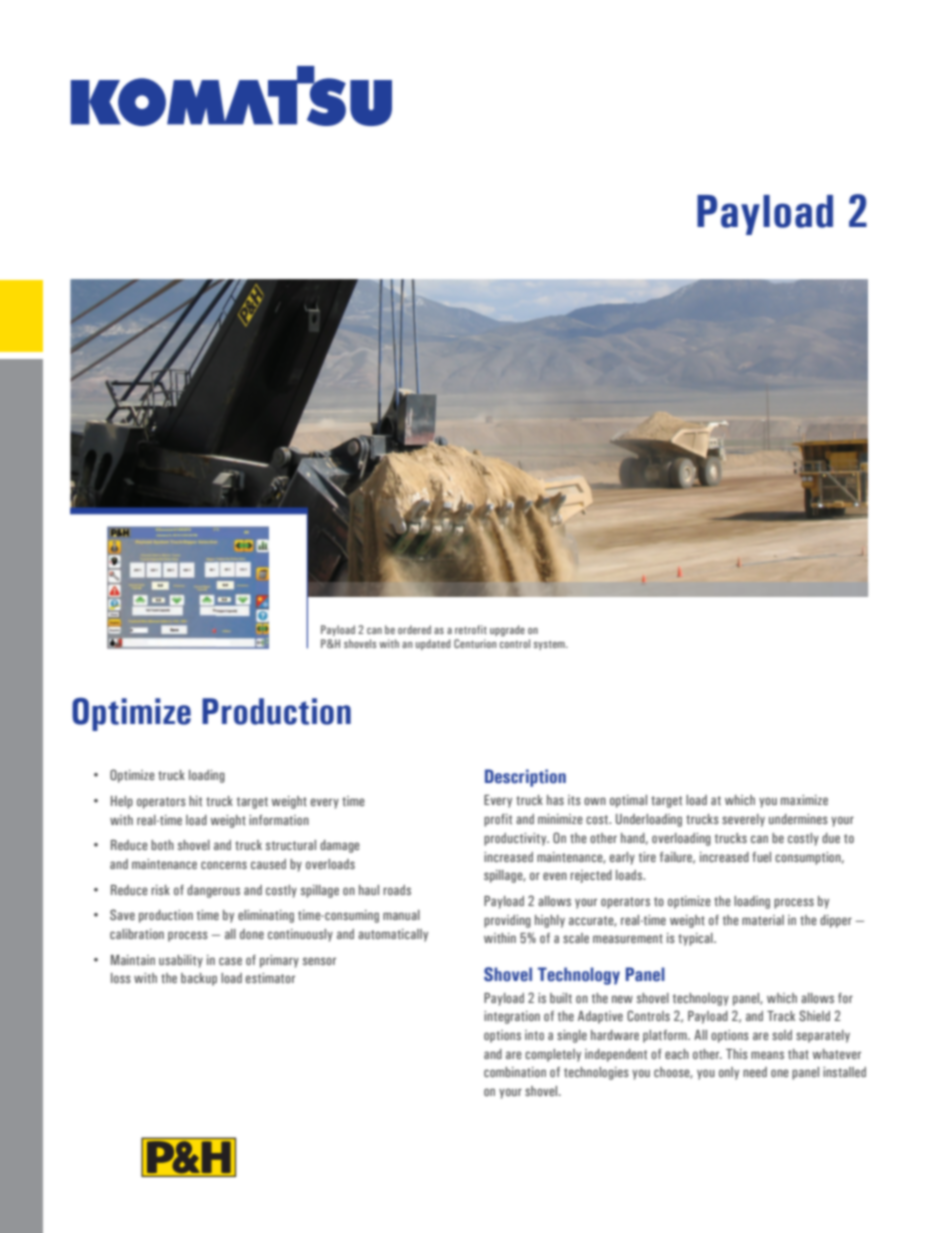  I want to click on maximize, so click(804, 800).
